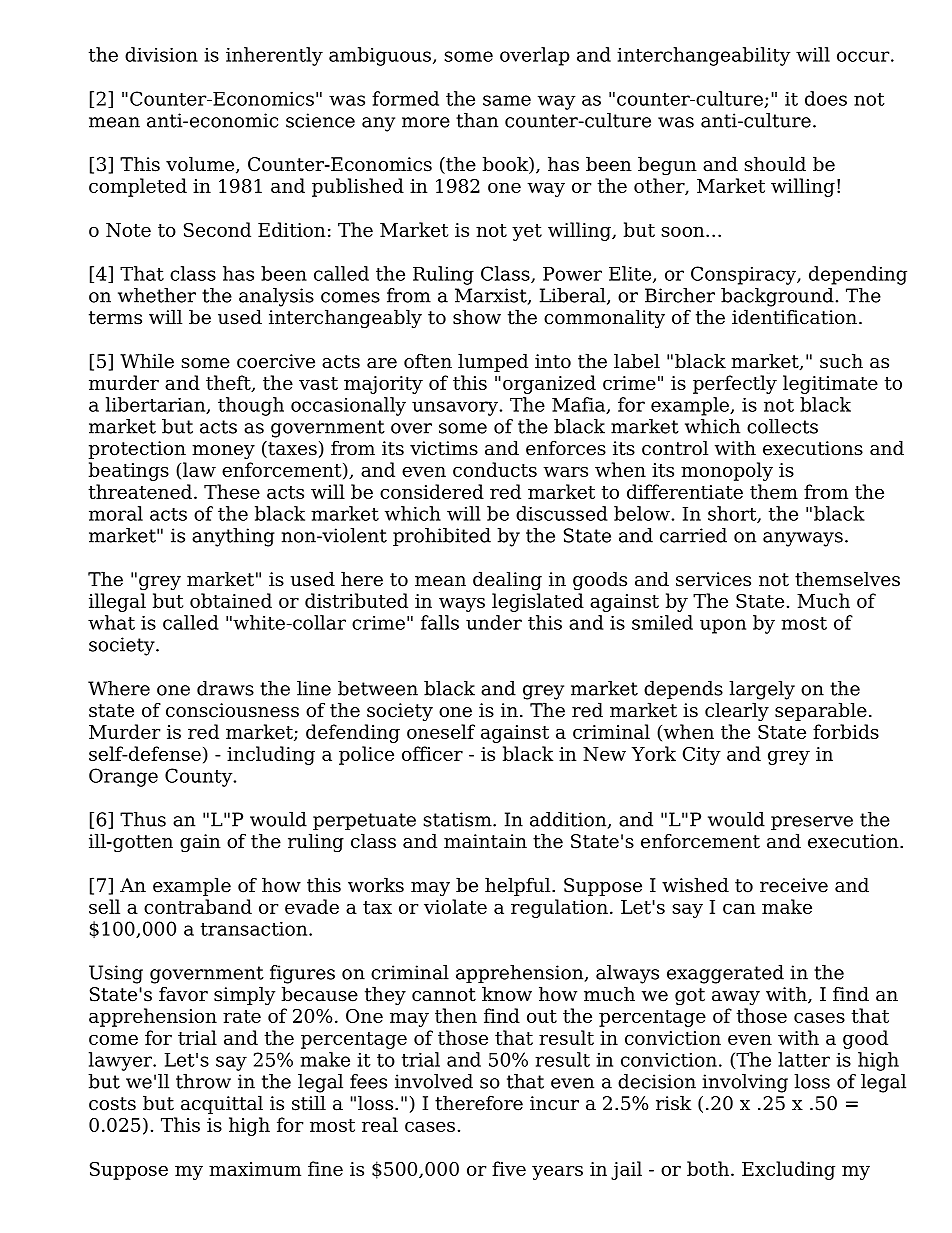 Image resolution: width=952 pixels, height=1233 pixels. I want to click on does, so click(826, 98).
